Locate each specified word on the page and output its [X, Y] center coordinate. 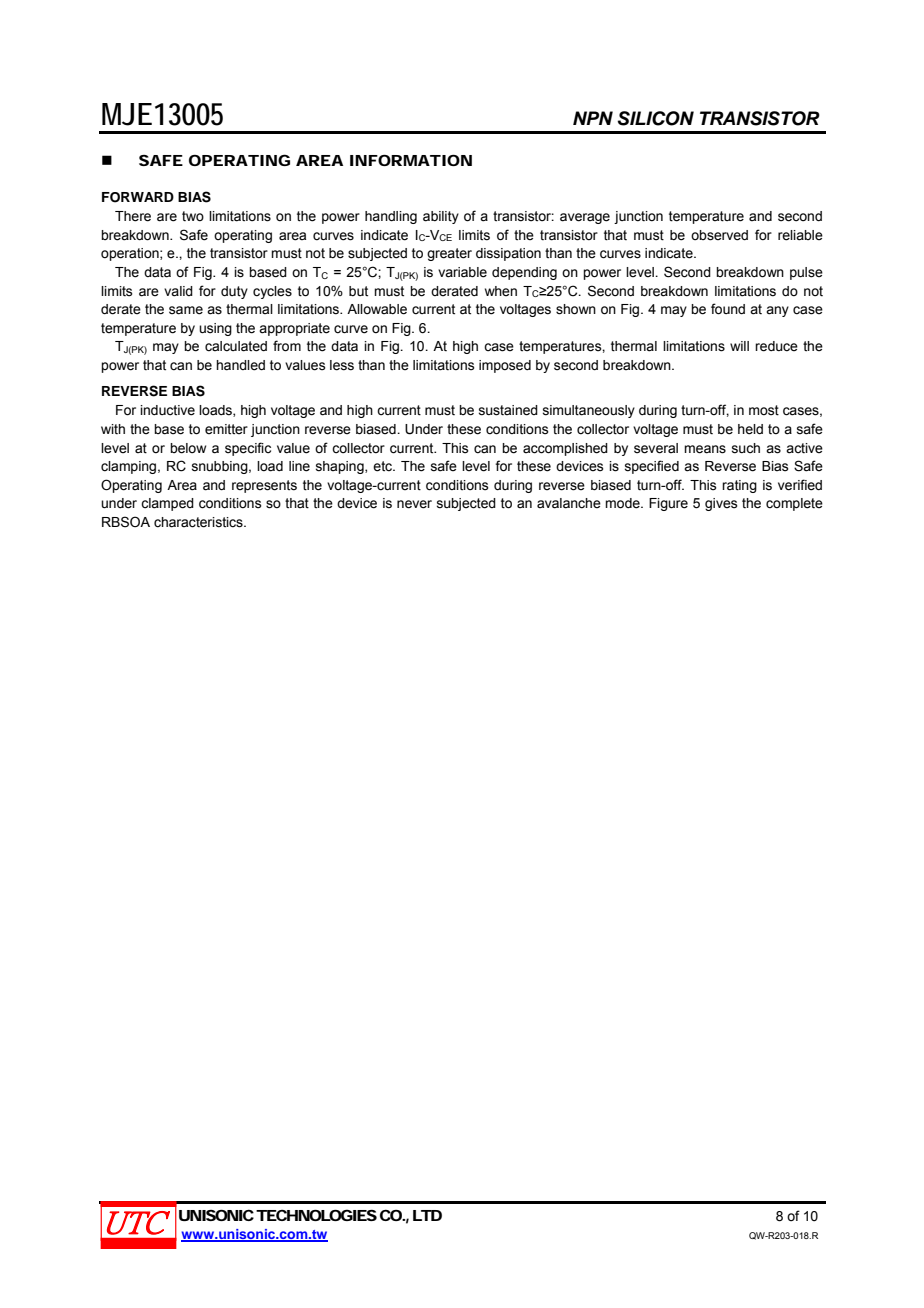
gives [721, 504]
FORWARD [138, 197]
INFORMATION [411, 160]
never [414, 504]
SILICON [655, 118]
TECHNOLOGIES [316, 1215]
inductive [167, 410]
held [750, 429]
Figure [668, 504]
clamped [167, 504]
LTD [427, 1215]
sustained [508, 410]
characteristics [199, 522]
